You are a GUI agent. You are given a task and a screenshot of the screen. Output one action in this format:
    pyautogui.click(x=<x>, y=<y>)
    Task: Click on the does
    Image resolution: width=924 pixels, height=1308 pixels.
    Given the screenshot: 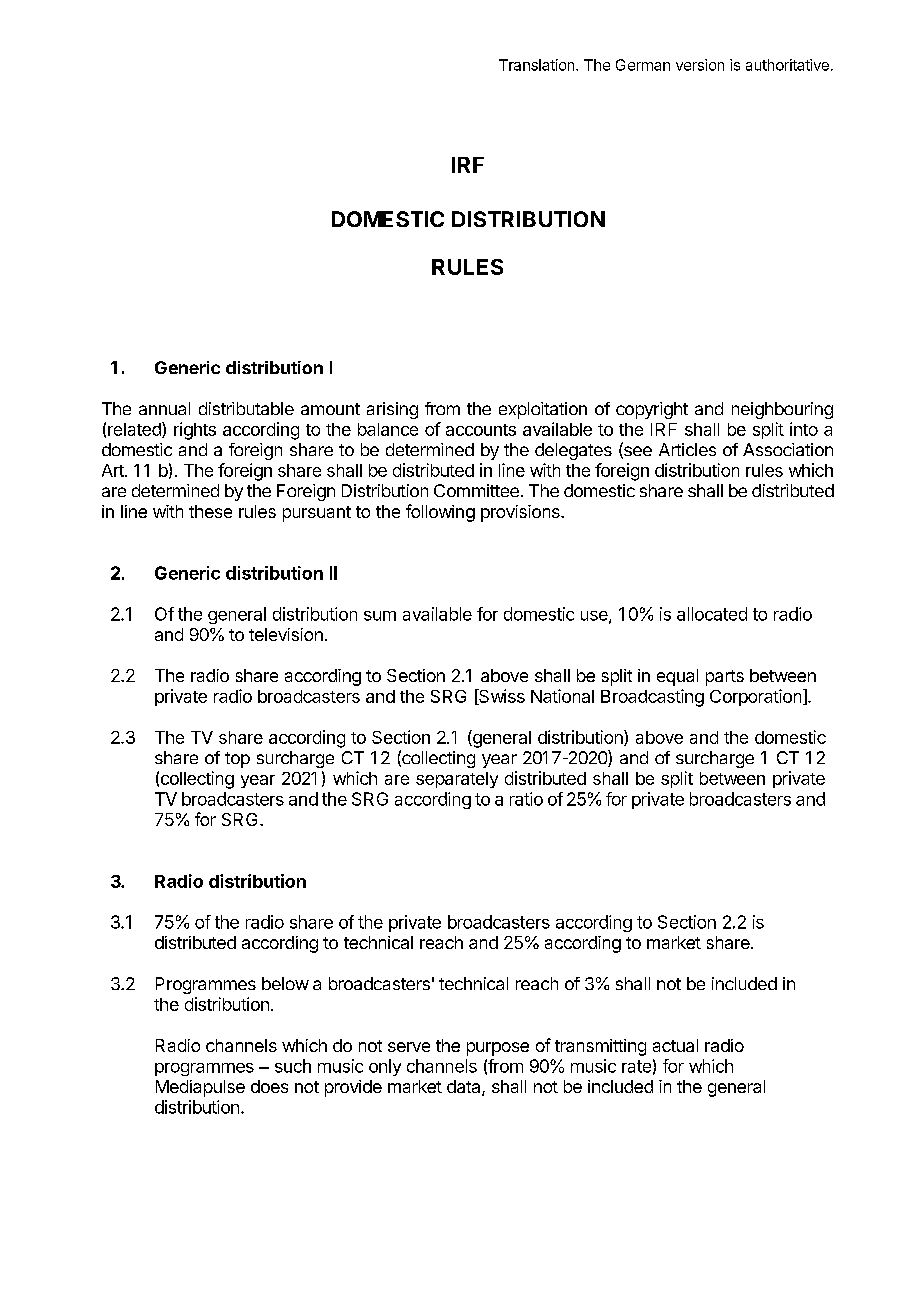 What is the action you would take?
    pyautogui.click(x=269, y=1086)
